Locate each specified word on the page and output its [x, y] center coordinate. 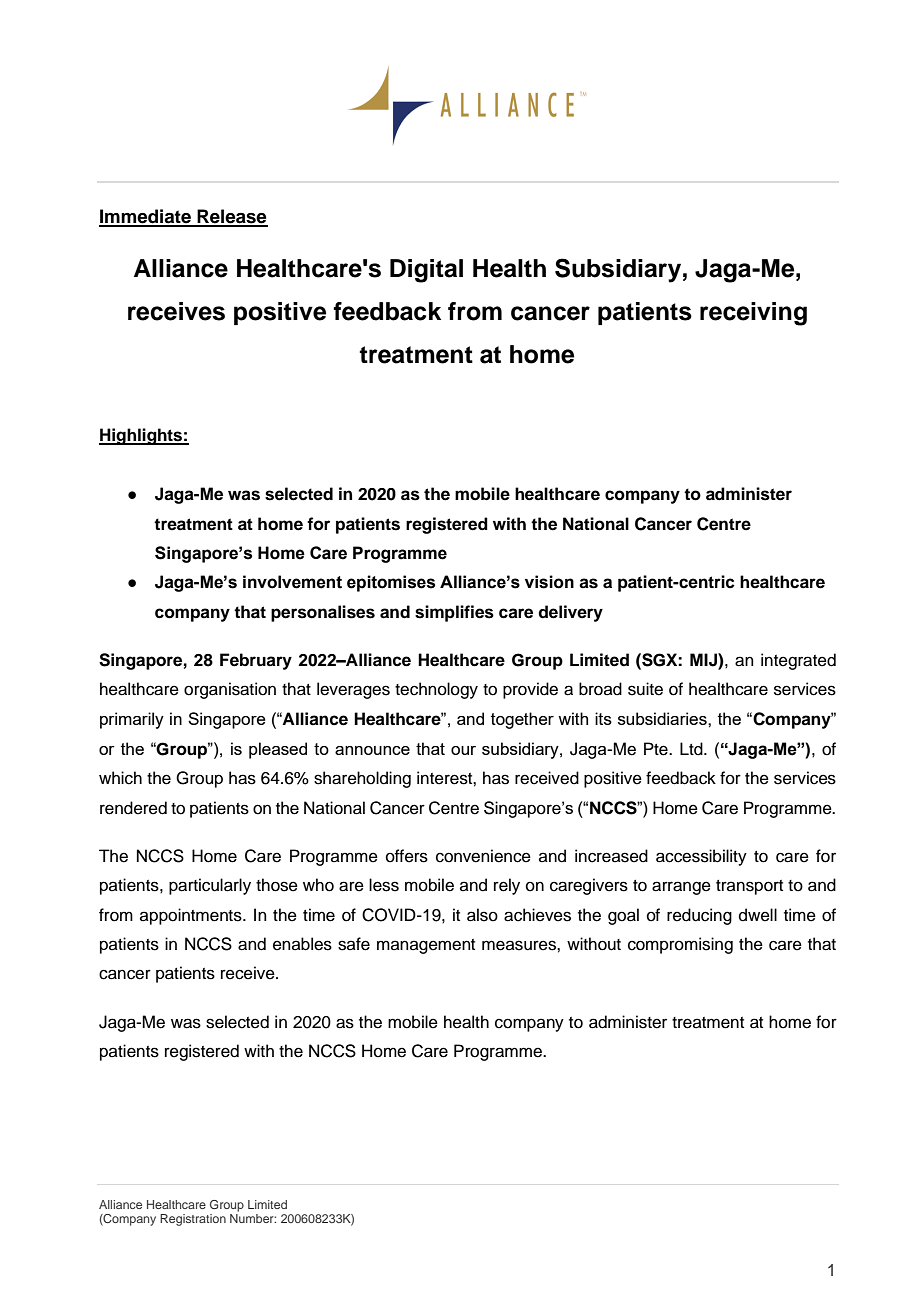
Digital [426, 271]
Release [231, 217]
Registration [193, 1220]
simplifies [454, 613]
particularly [210, 886]
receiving [753, 314]
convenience [483, 856]
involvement [292, 582]
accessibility [701, 857]
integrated [798, 661]
